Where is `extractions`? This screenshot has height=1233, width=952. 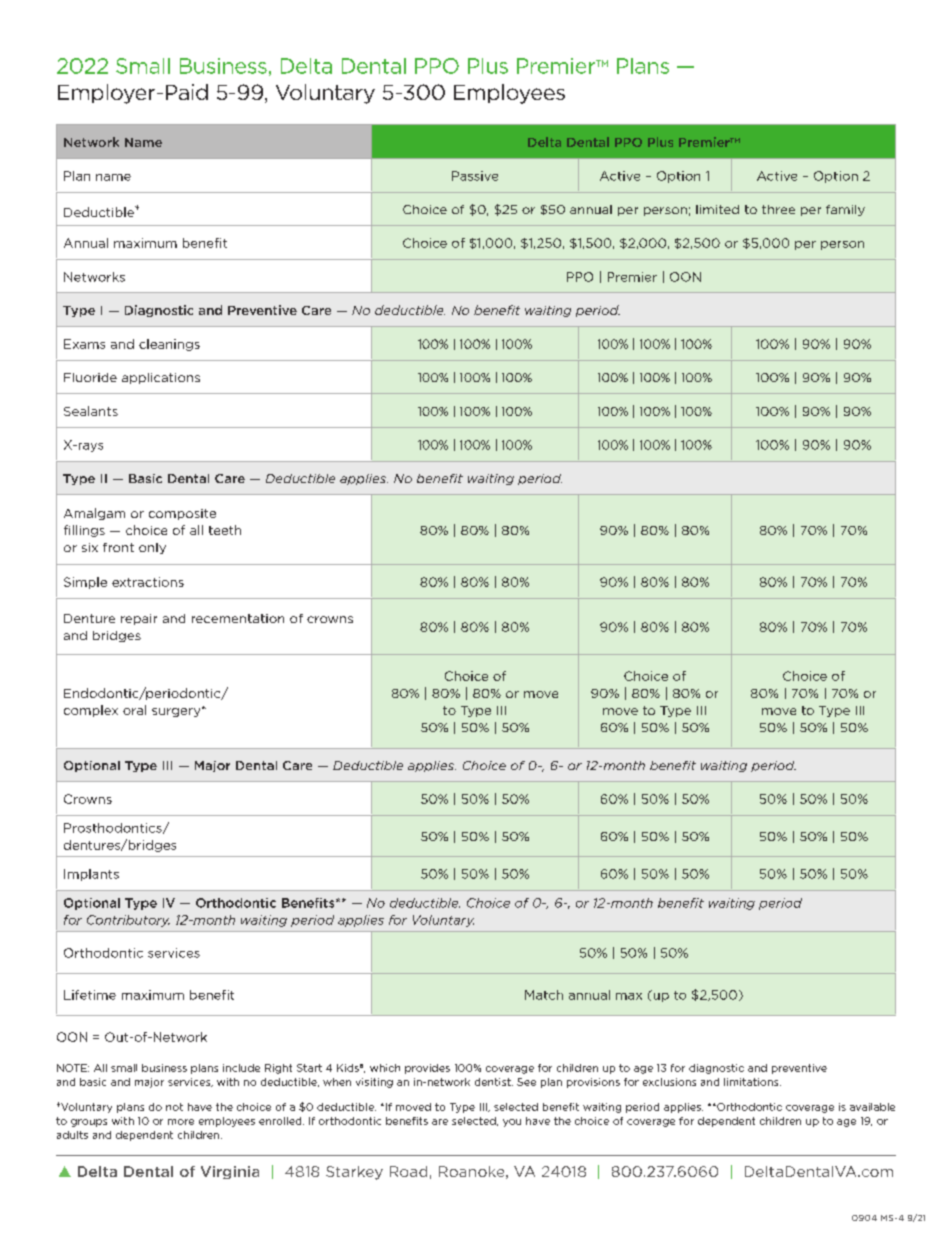 extractions is located at coordinates (148, 582).
